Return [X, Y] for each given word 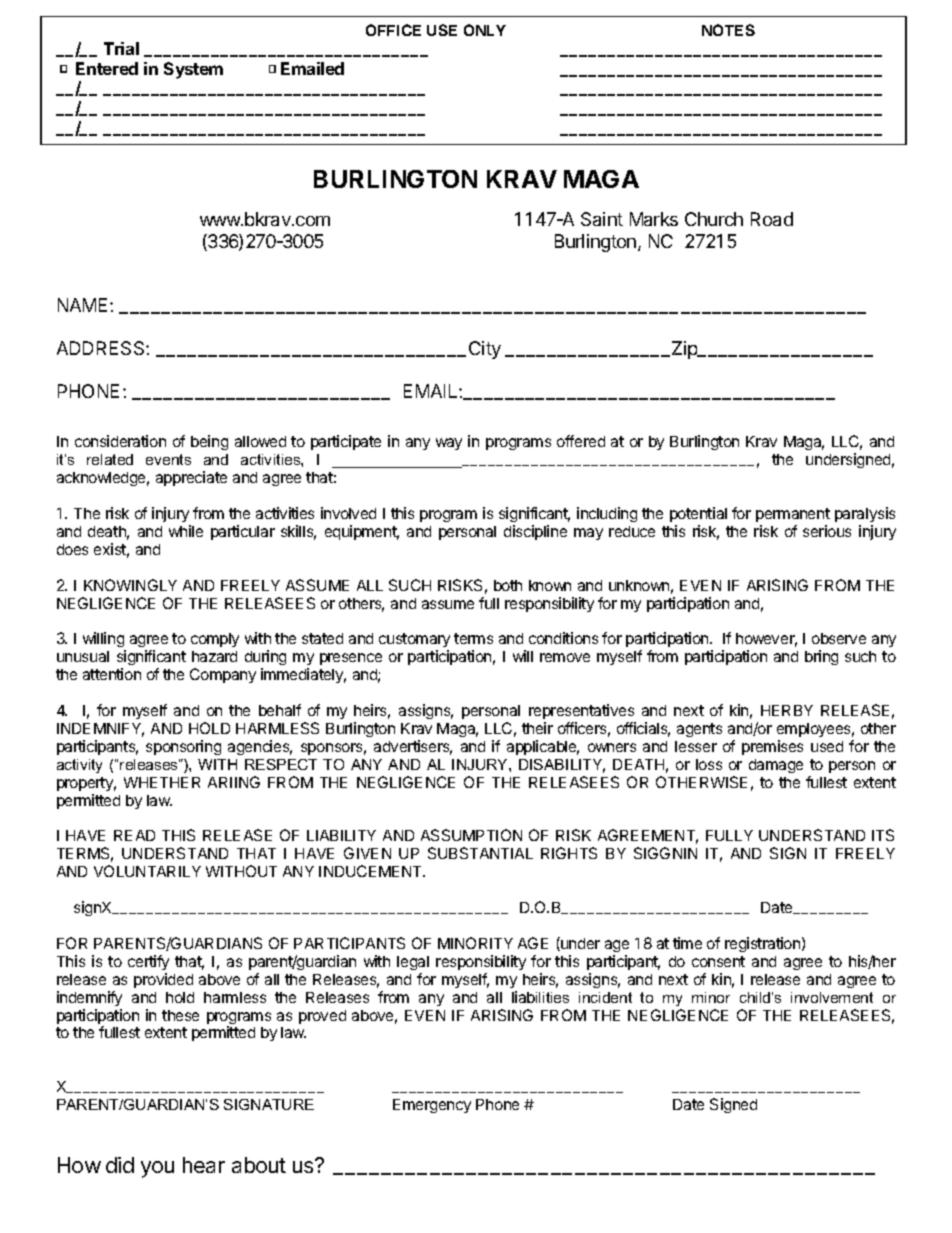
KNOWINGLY [130, 585]
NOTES [728, 30]
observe [839, 638]
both [508, 585]
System [193, 70]
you [157, 1169]
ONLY [485, 30]
